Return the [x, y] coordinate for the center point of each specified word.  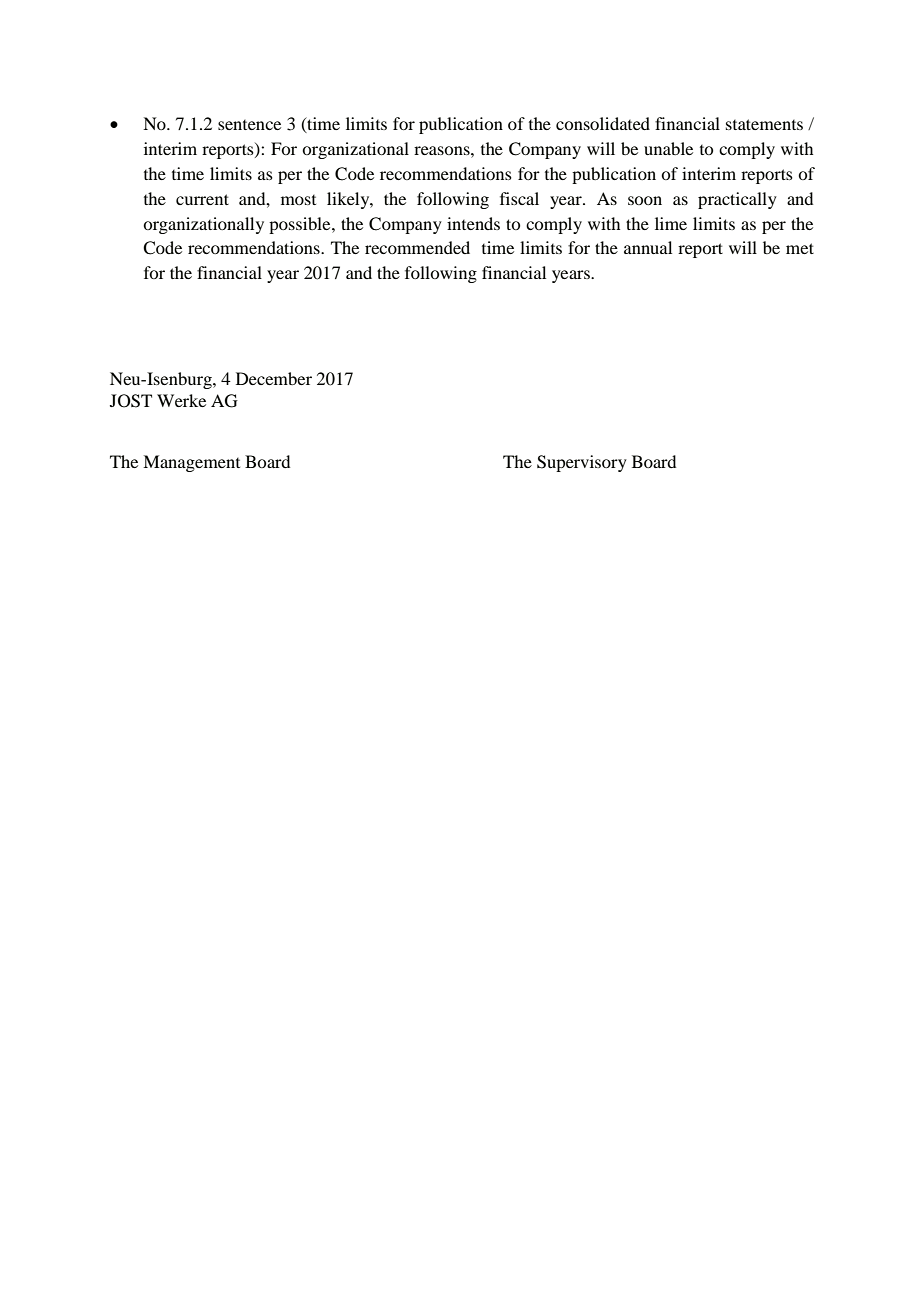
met [800, 248]
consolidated [603, 123]
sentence [249, 125]
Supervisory [582, 463]
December [274, 378]
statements [764, 124]
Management [191, 463]
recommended [417, 247]
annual [648, 247]
